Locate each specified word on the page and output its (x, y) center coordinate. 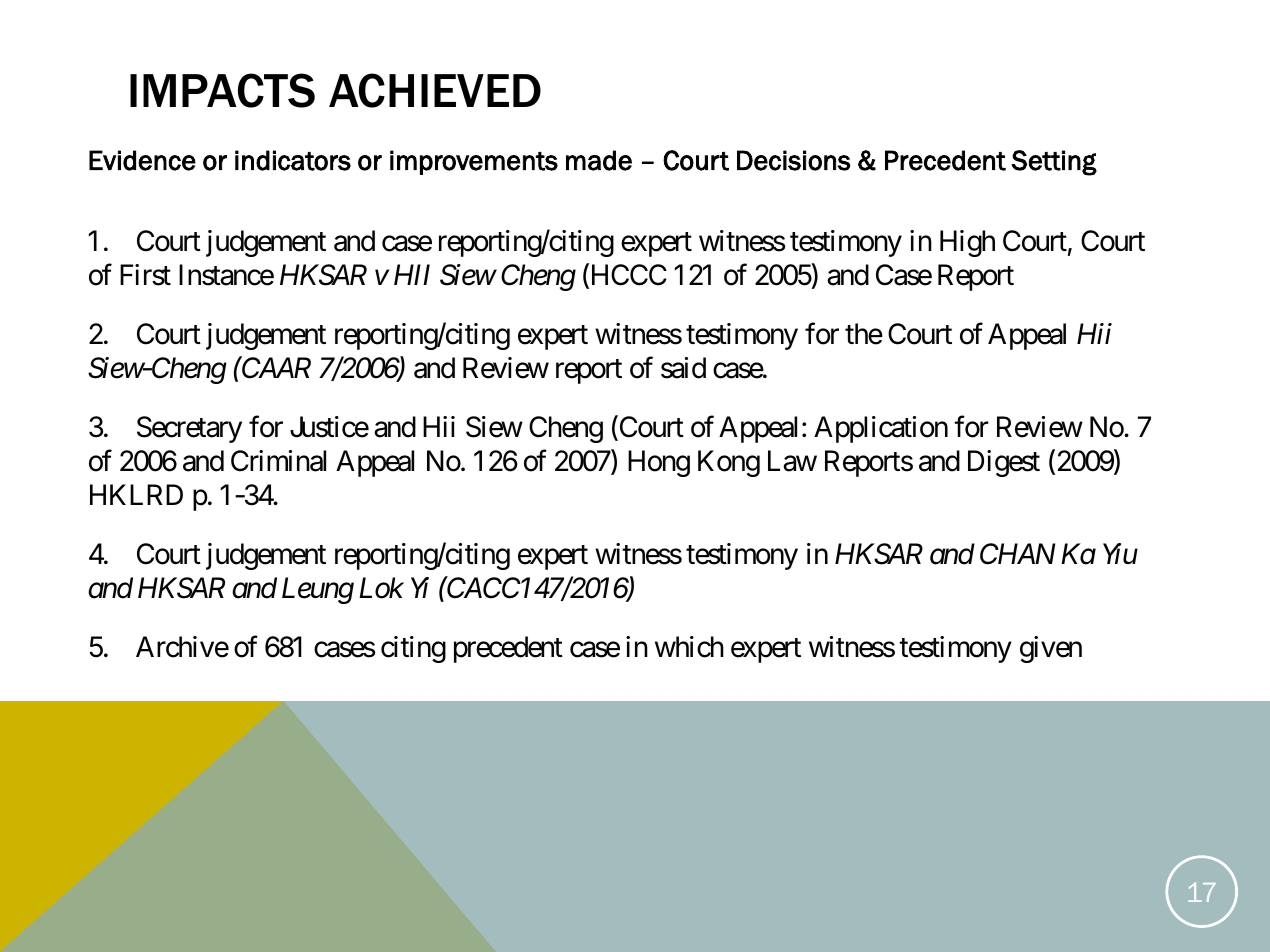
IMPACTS (222, 90)
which (689, 647)
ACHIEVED (435, 90)
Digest (1004, 463)
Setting (1054, 163)
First (145, 275)
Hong (659, 463)
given (1051, 649)
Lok (381, 588)
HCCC (627, 276)
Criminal (278, 461)
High (967, 243)
